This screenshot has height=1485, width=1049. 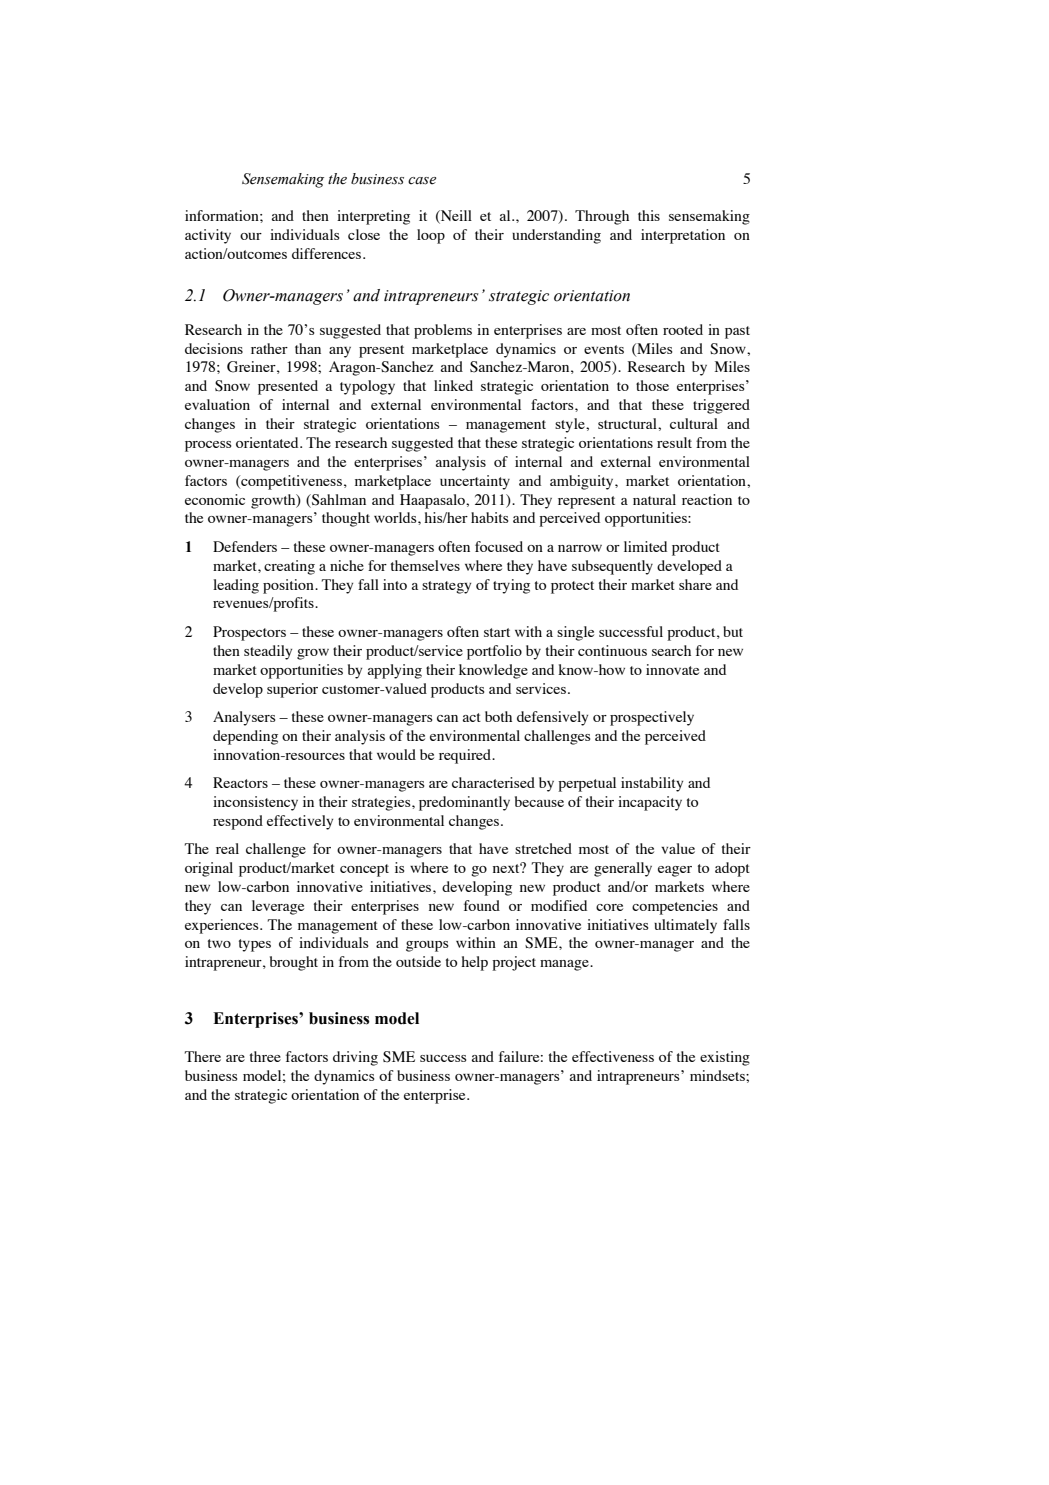 I want to click on innovate, so click(x=672, y=669).
